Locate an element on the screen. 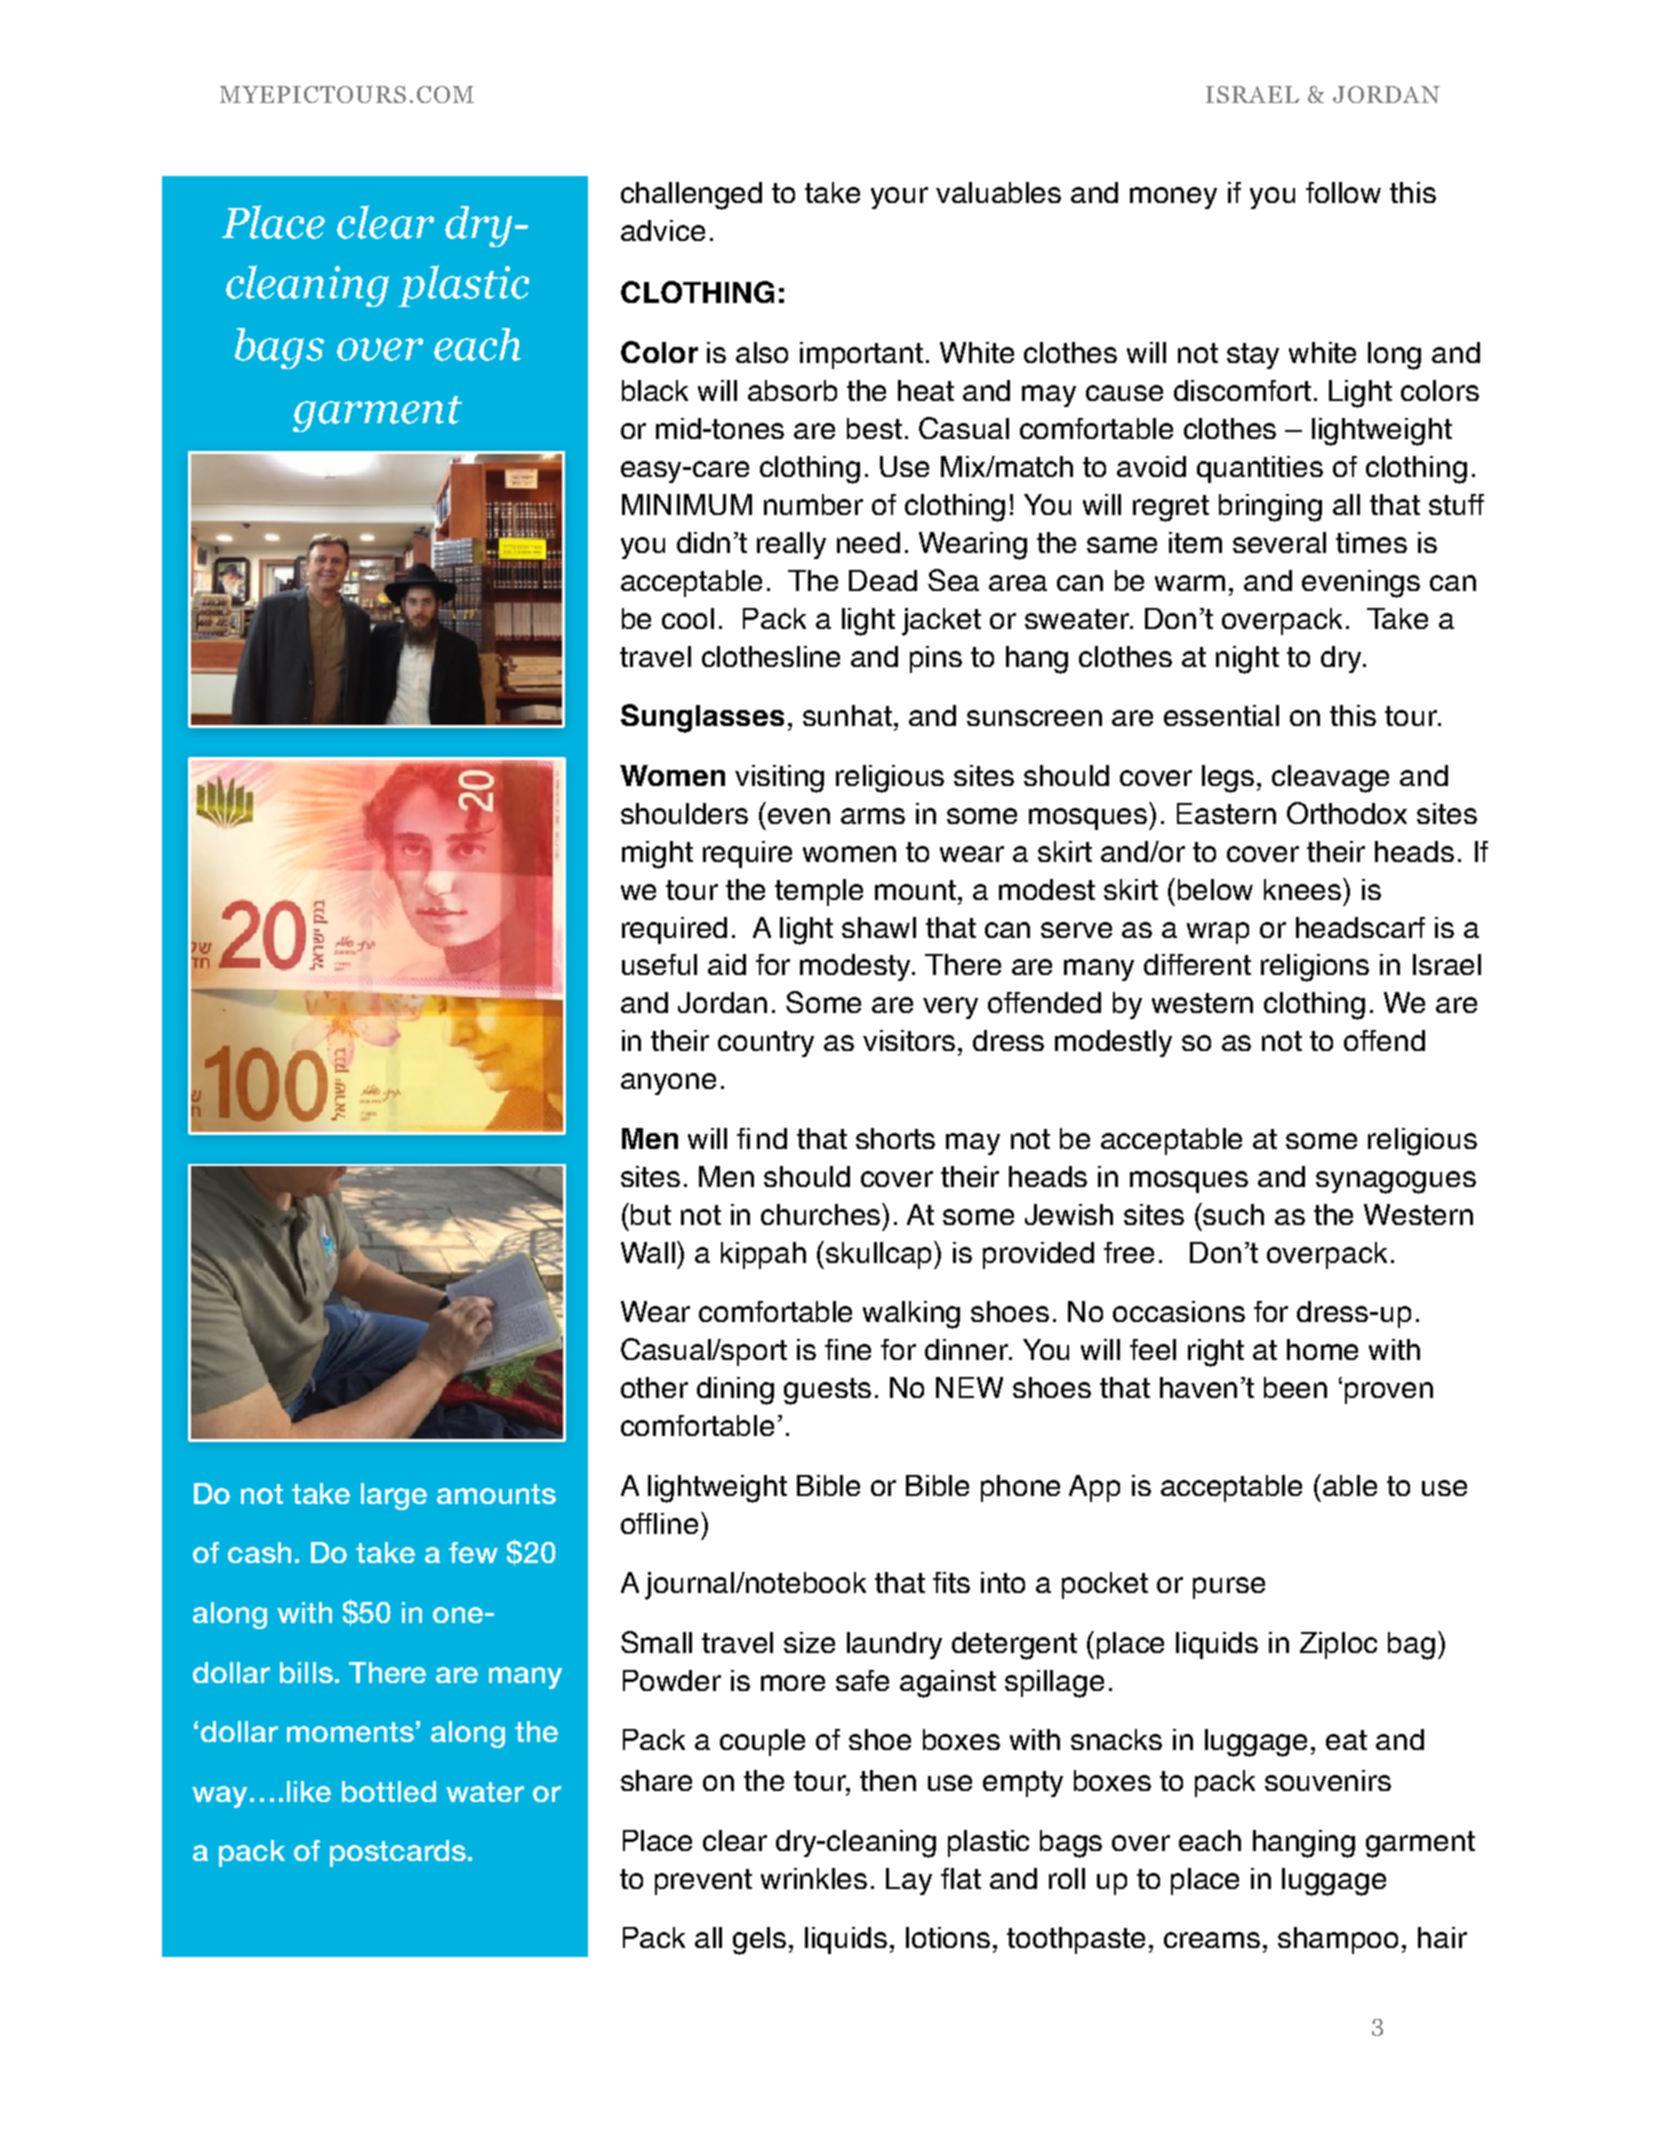 The width and height of the screenshot is (1658, 2146). knees is located at coordinates (1304, 889).
